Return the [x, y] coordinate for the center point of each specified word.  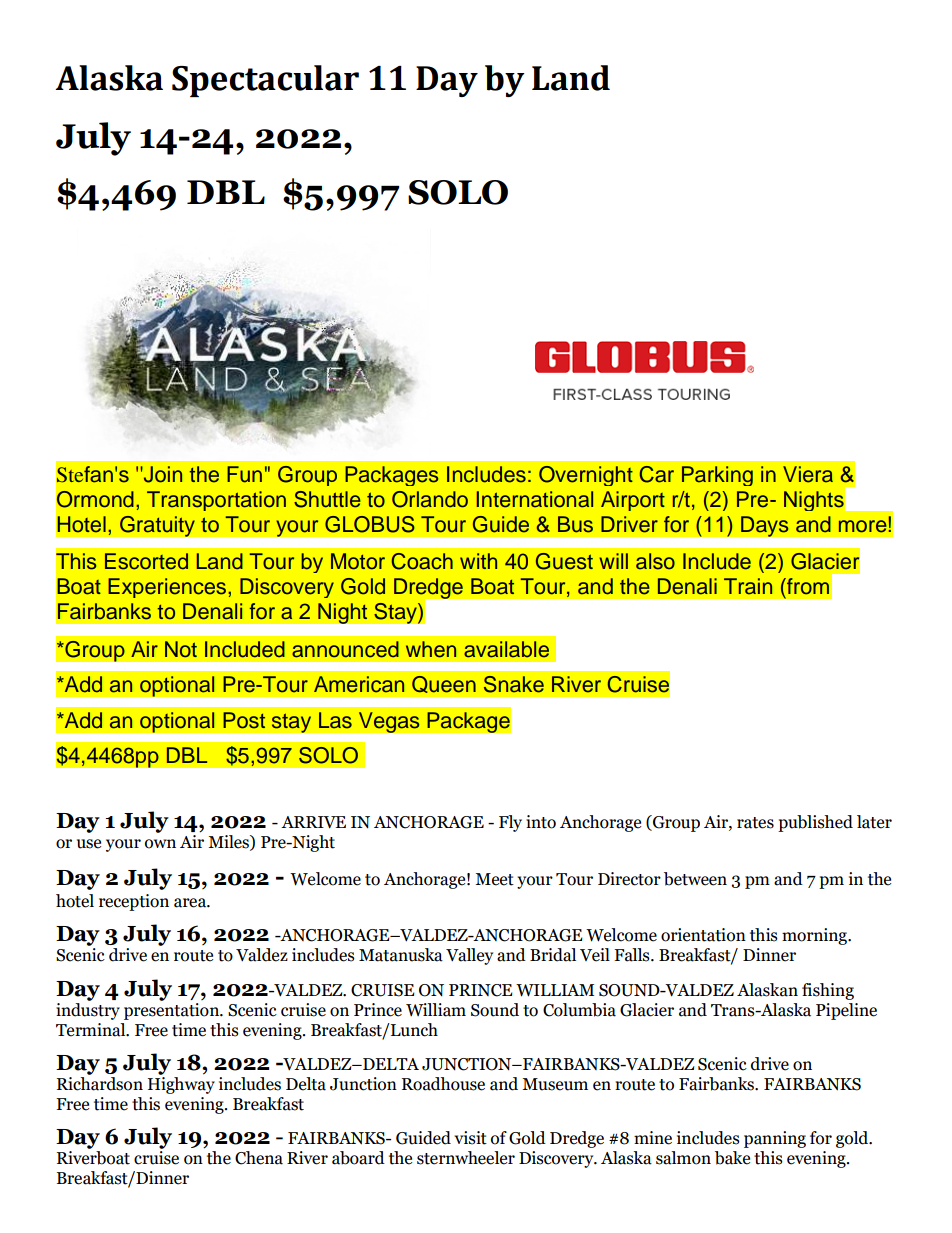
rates [755, 823]
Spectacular [265, 81]
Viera [808, 474]
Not [181, 649]
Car [657, 474]
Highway [181, 1085]
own [160, 844]
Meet [494, 879]
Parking [717, 476]
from [807, 586]
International [535, 499]
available [506, 649]
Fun [244, 474]
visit [470, 1138]
